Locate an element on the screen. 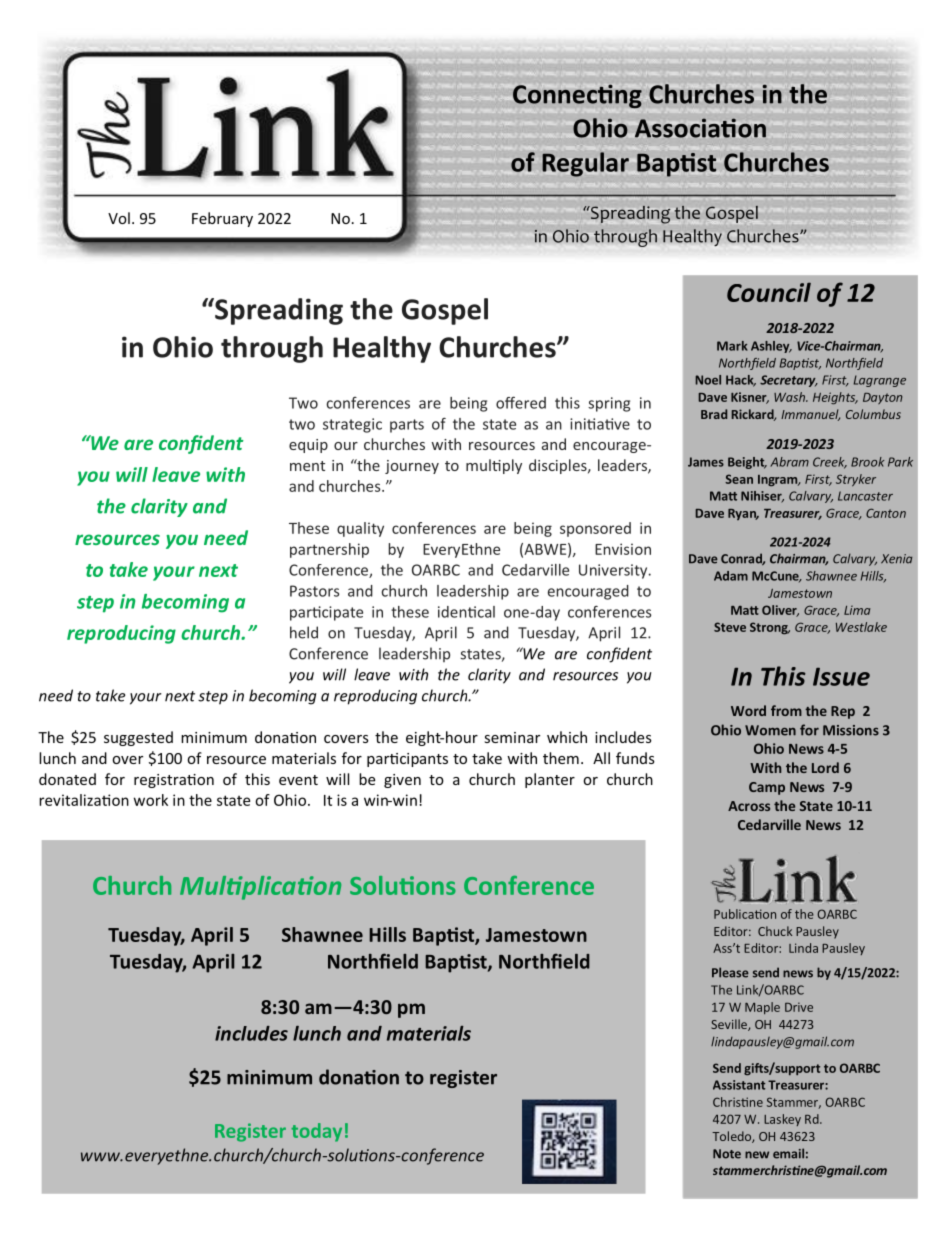 The image size is (952, 1233). equip is located at coordinates (308, 446).
